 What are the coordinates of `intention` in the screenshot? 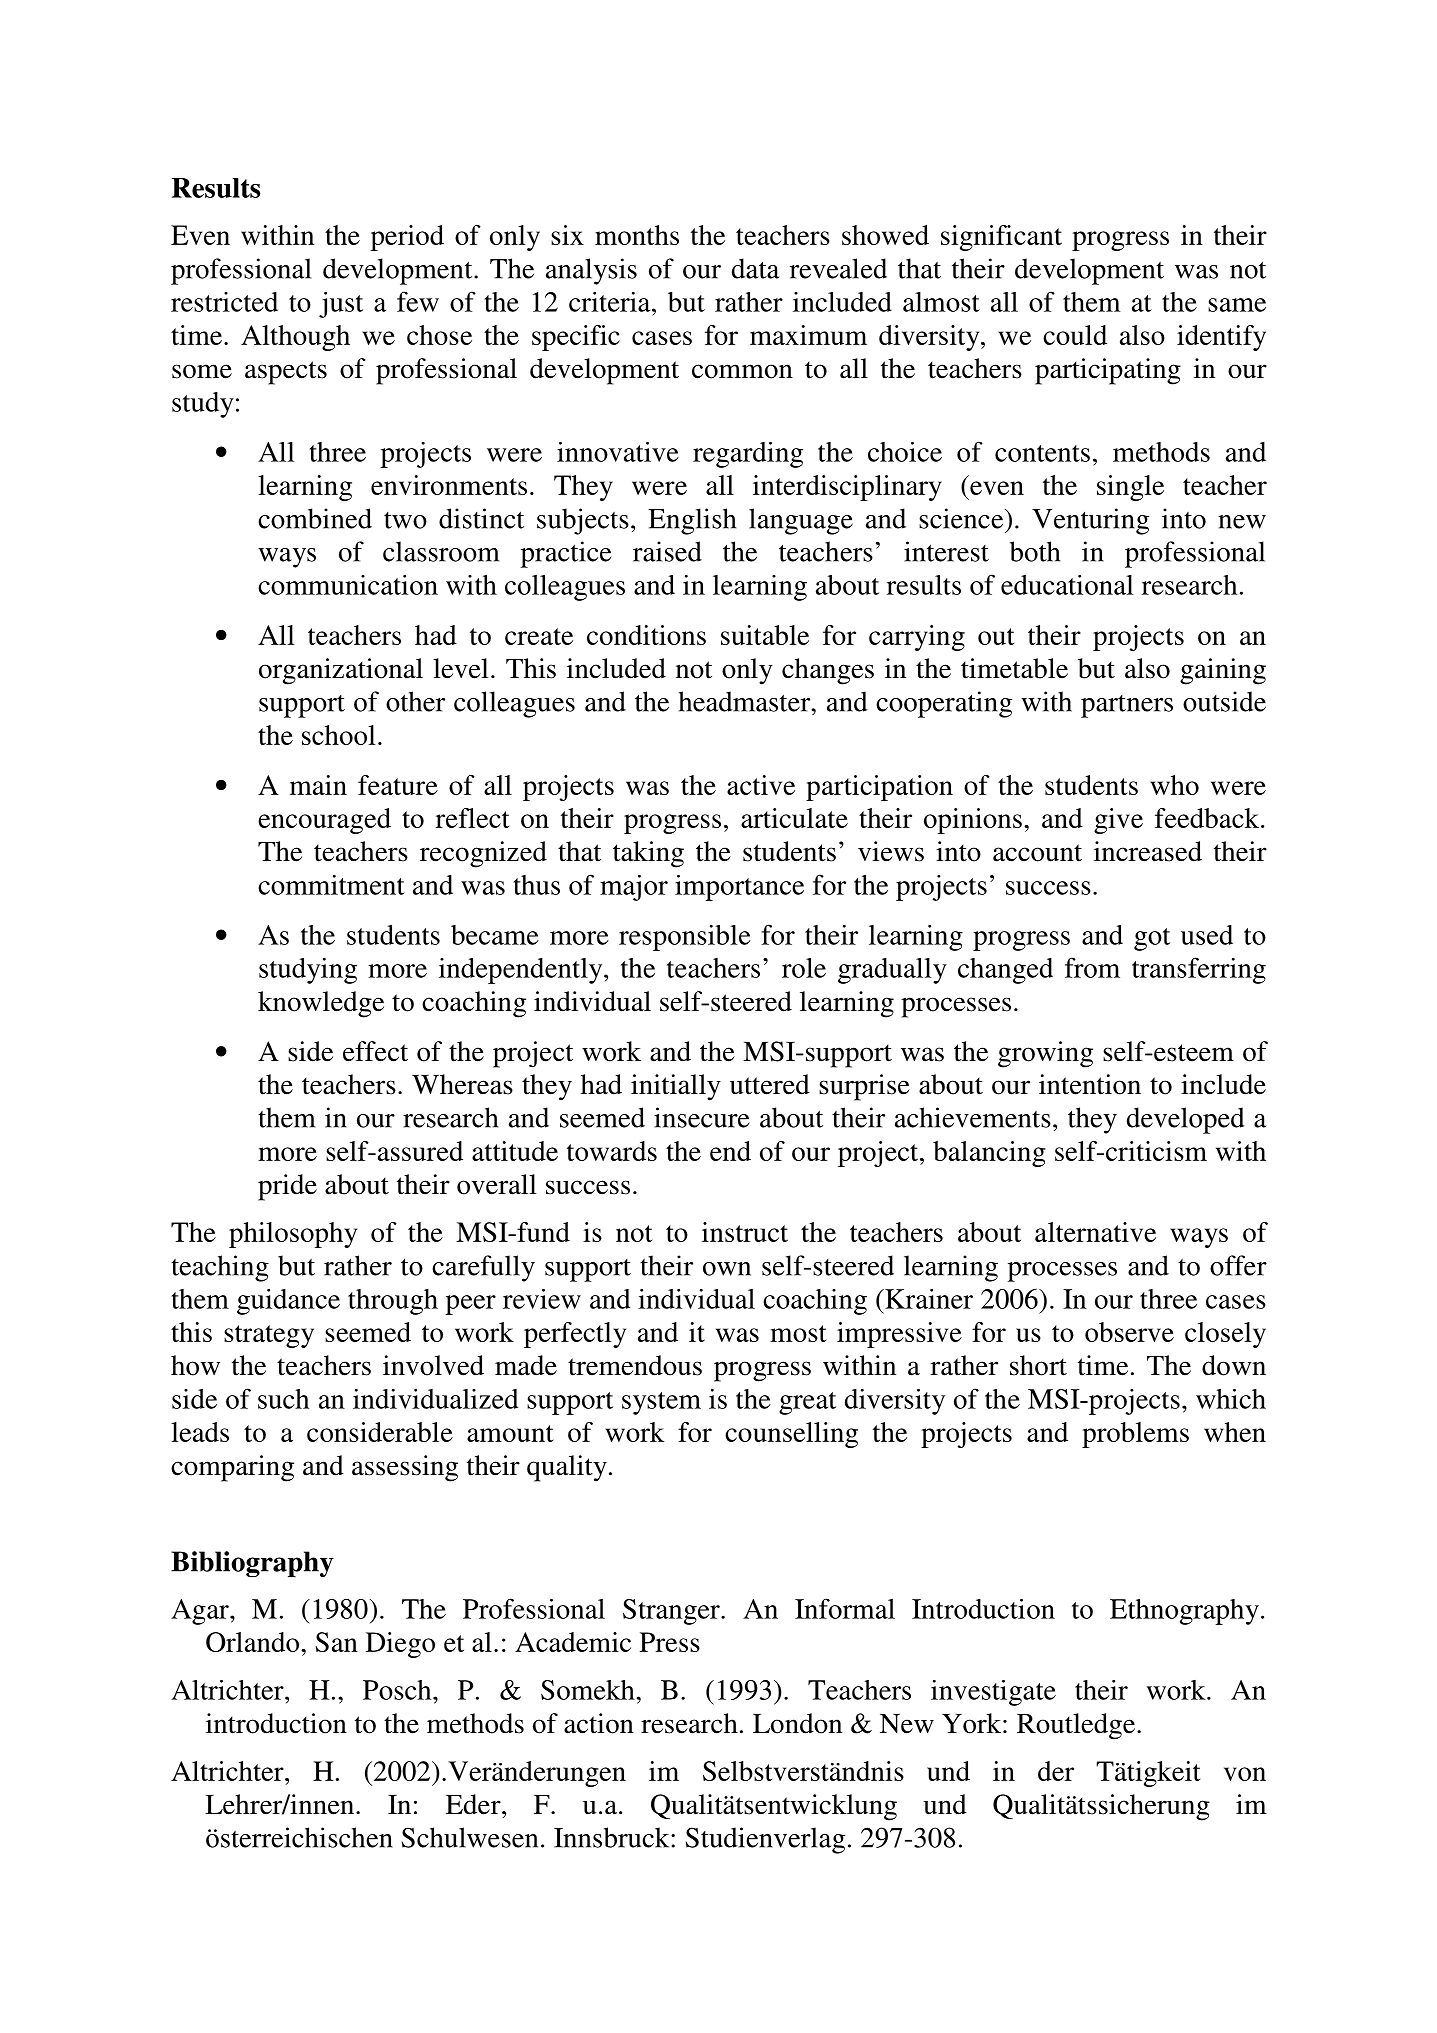 It's located at (1090, 1084).
